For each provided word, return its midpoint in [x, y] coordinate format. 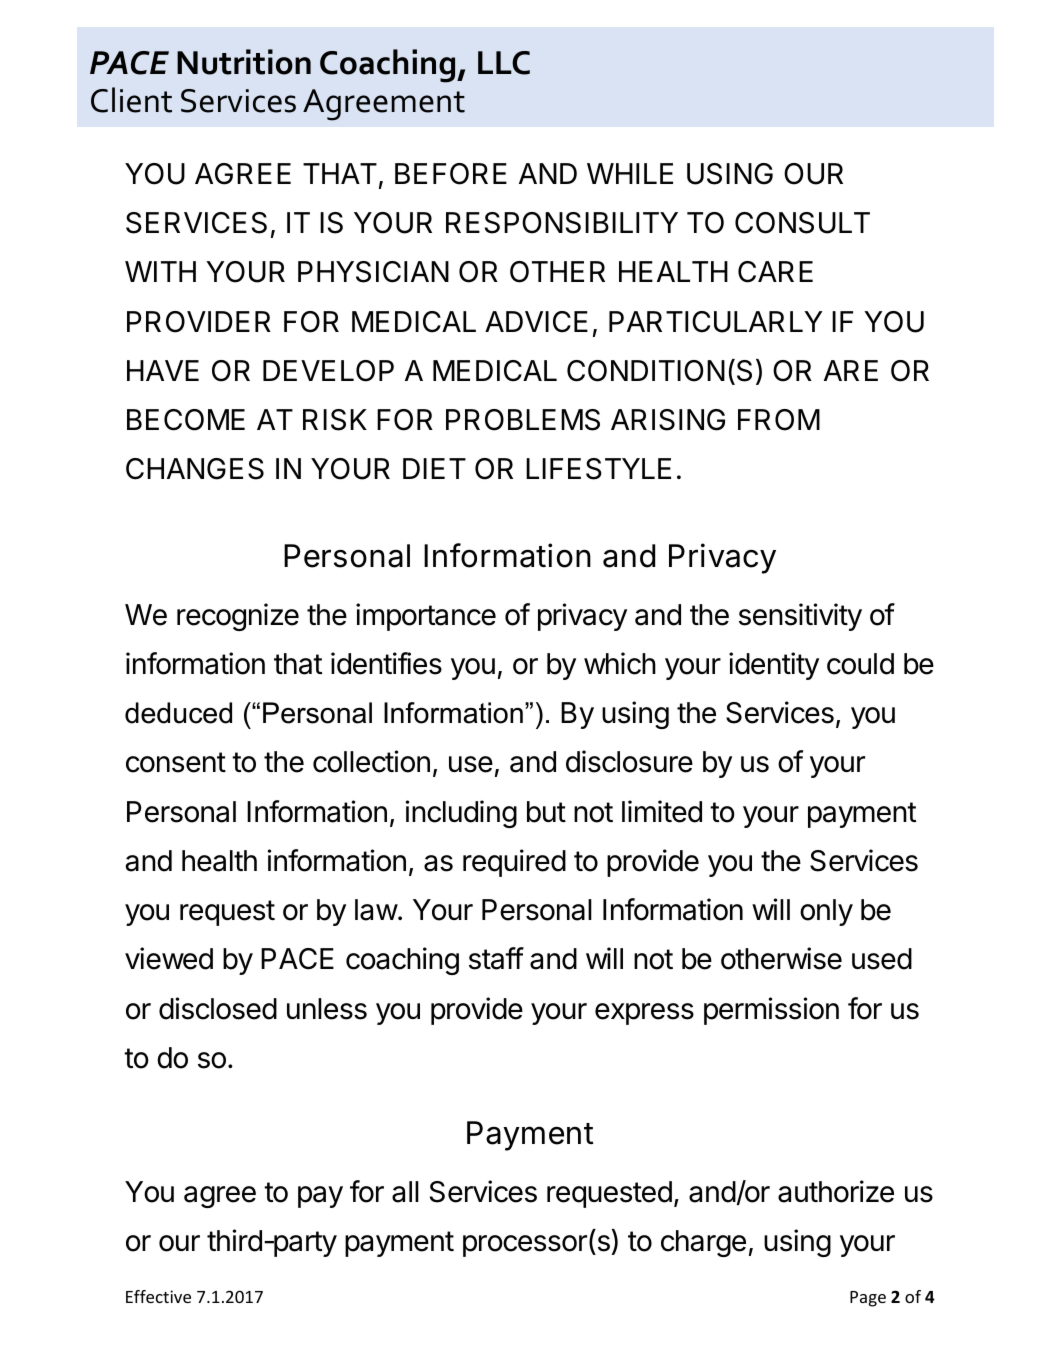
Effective [158, 1296]
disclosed [218, 1008]
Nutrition [244, 62]
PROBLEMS [523, 420]
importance [426, 617]
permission [771, 1011]
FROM [779, 420]
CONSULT [802, 223]
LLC [504, 63]
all [405, 1192]
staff [496, 958]
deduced [178, 713]
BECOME [186, 420]
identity [774, 666]
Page [868, 1299]
